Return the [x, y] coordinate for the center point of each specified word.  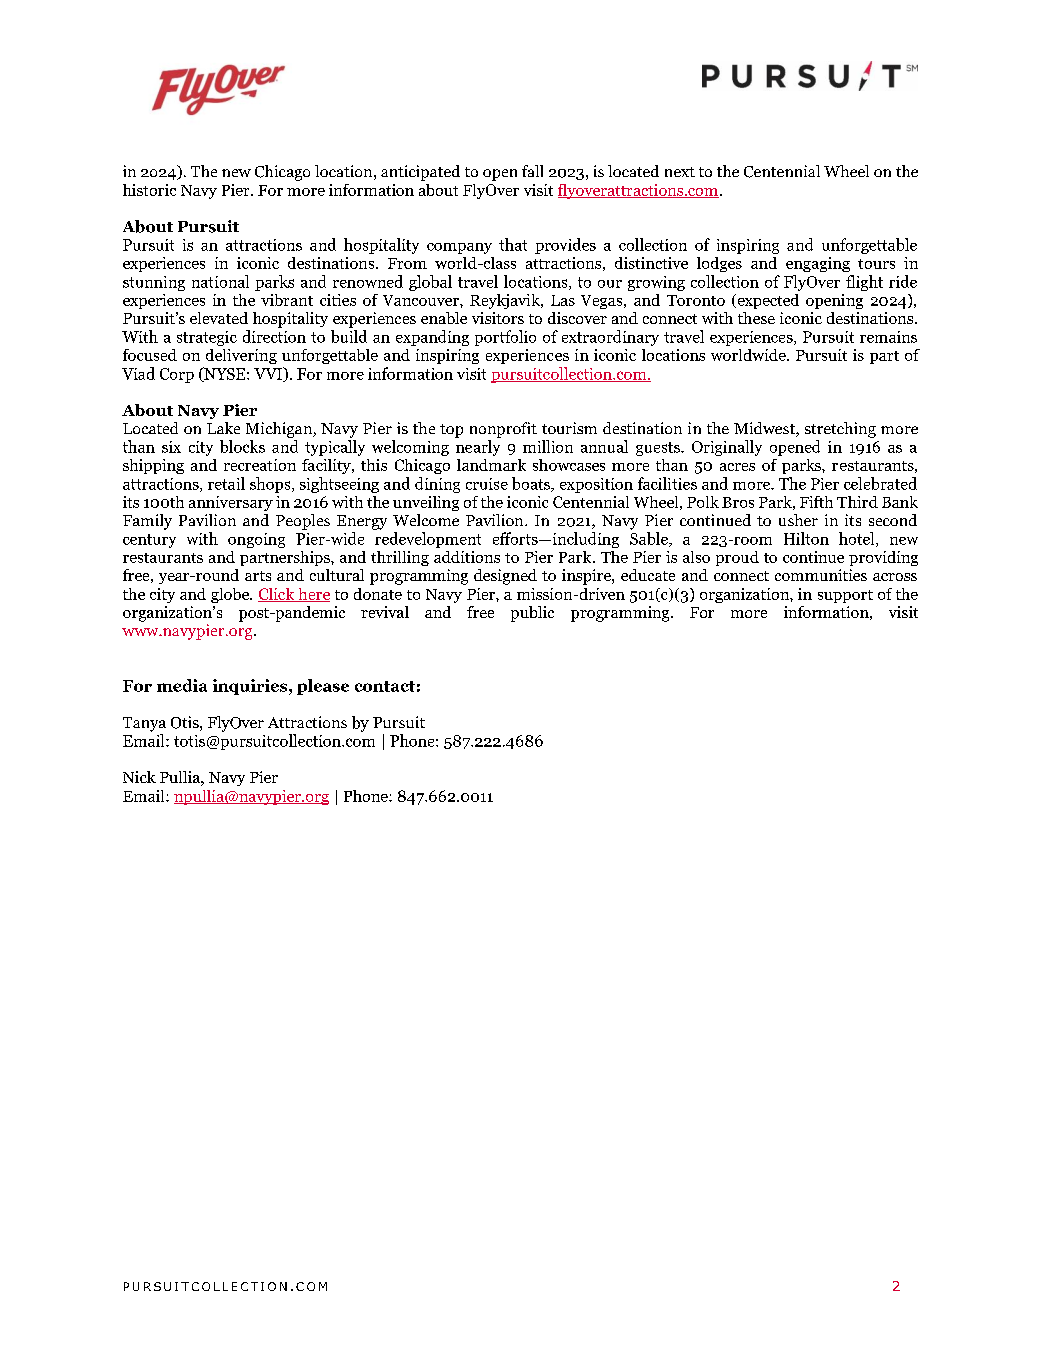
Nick [139, 777]
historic [149, 190]
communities [821, 575]
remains [888, 337]
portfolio [505, 338]
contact [385, 686]
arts [258, 576]
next [680, 172]
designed [505, 577]
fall [532, 171]
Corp [177, 375]
